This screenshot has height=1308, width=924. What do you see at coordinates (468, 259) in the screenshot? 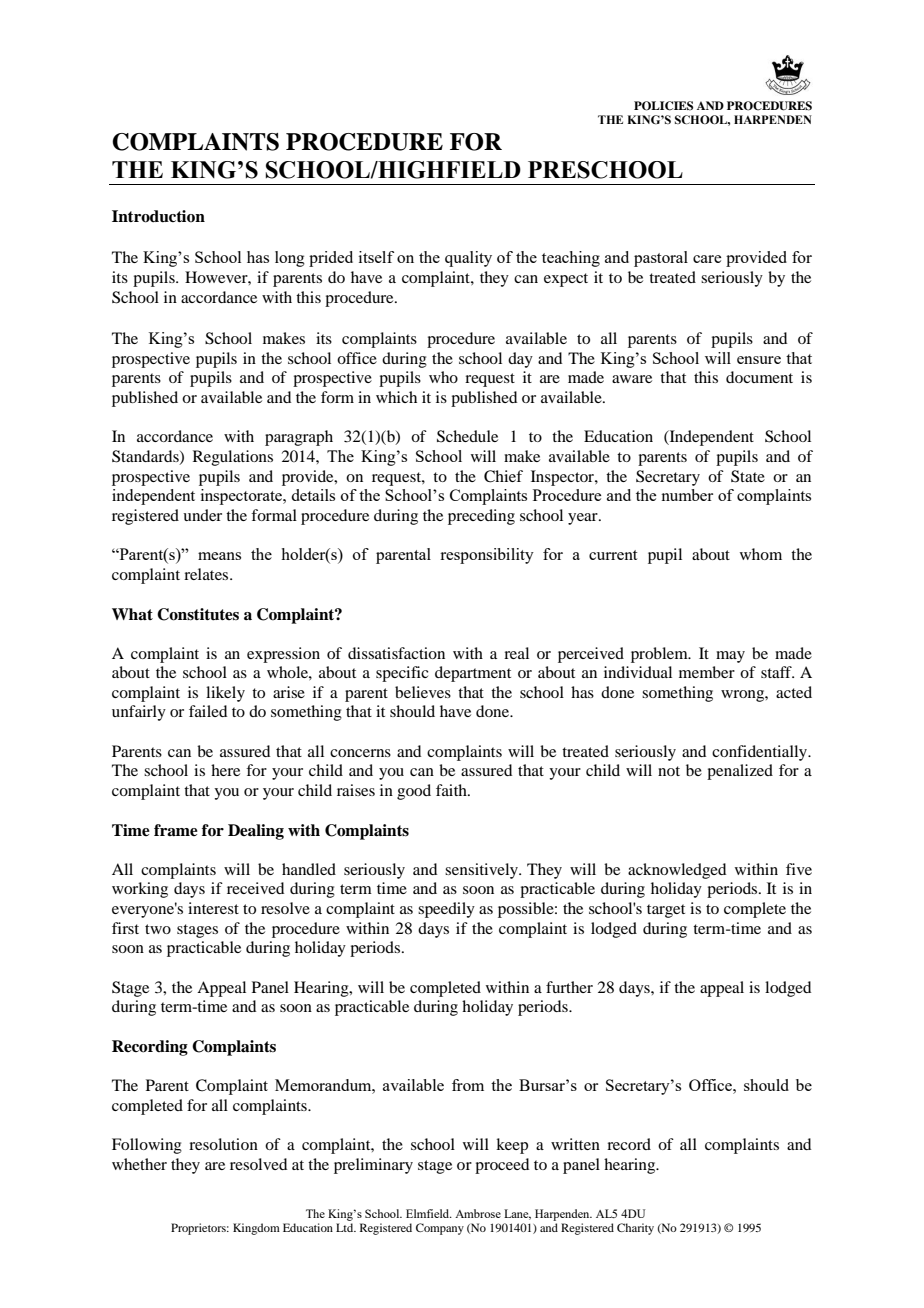
I see `quality` at bounding box center [468, 259].
